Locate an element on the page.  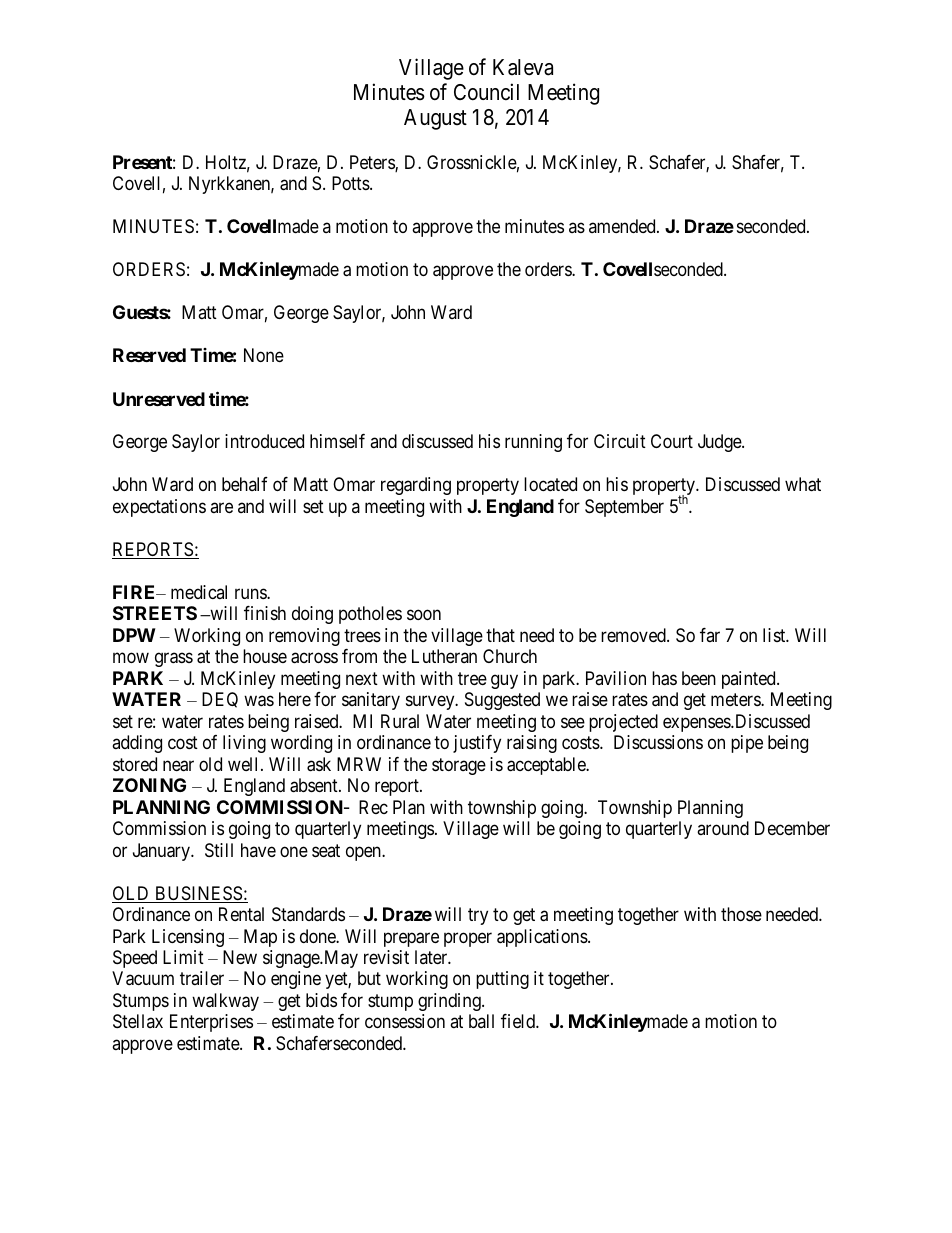
far is located at coordinates (710, 635).
